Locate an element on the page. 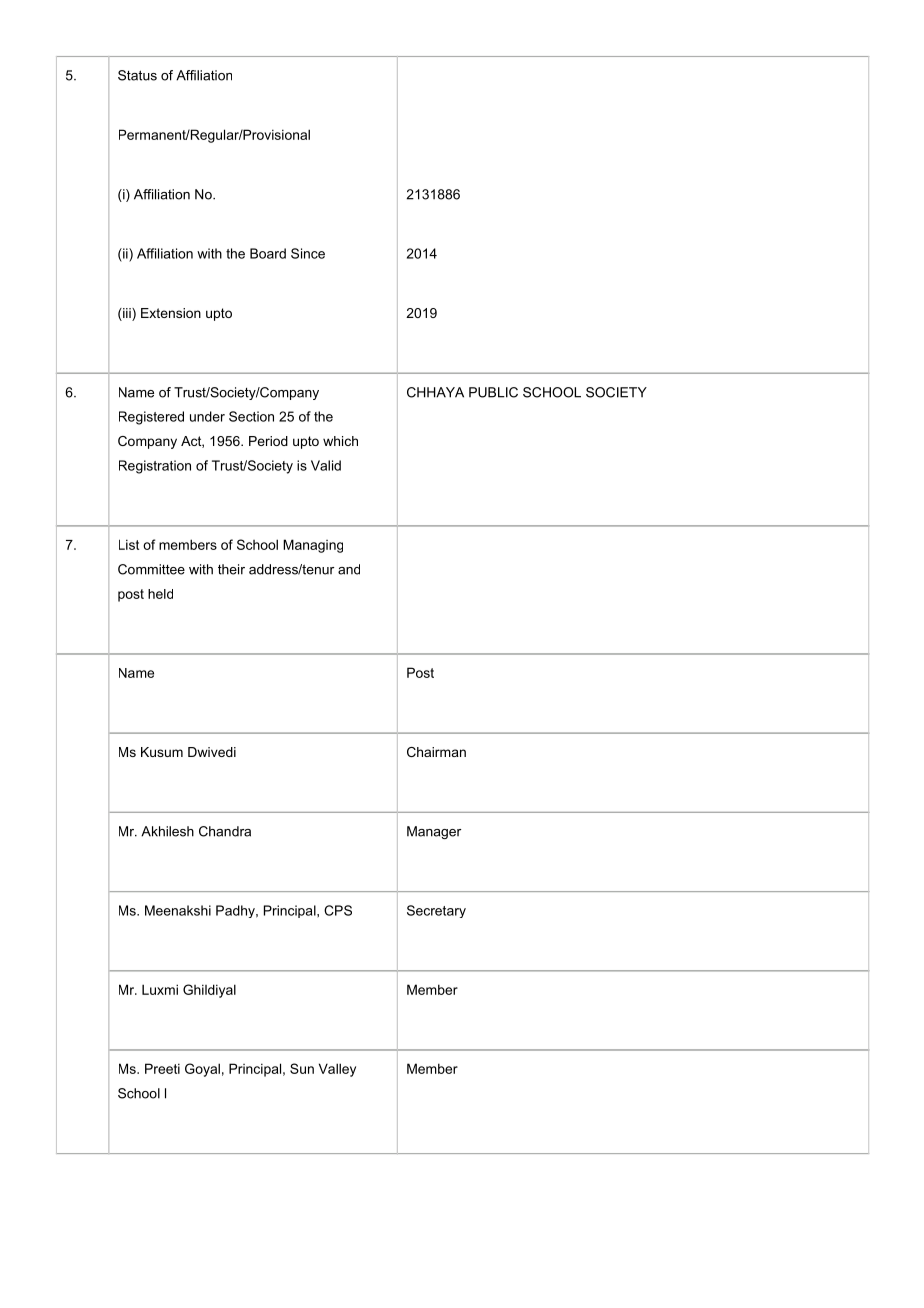  Since is located at coordinates (308, 253).
